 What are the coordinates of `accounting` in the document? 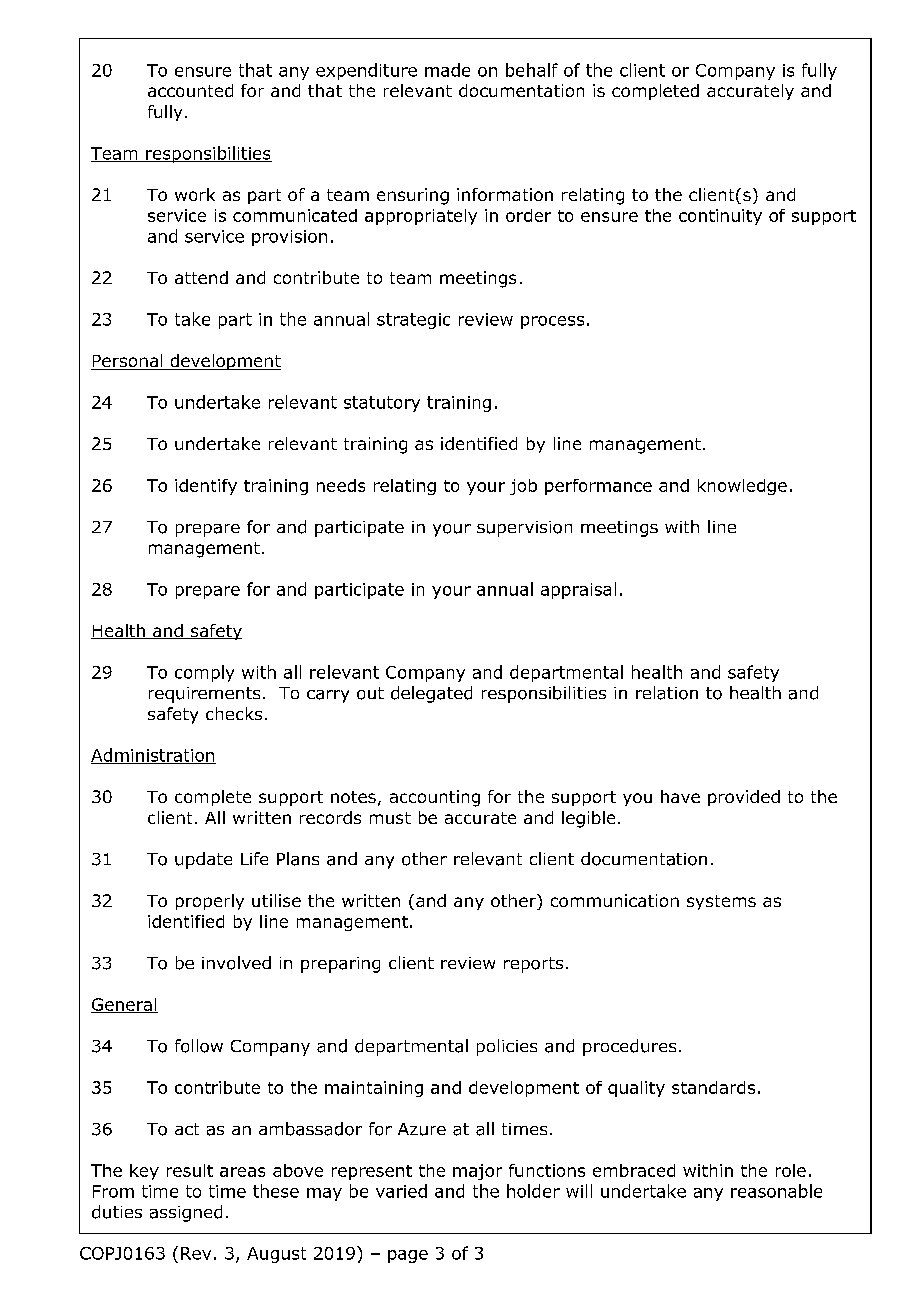 It's located at (435, 798).
